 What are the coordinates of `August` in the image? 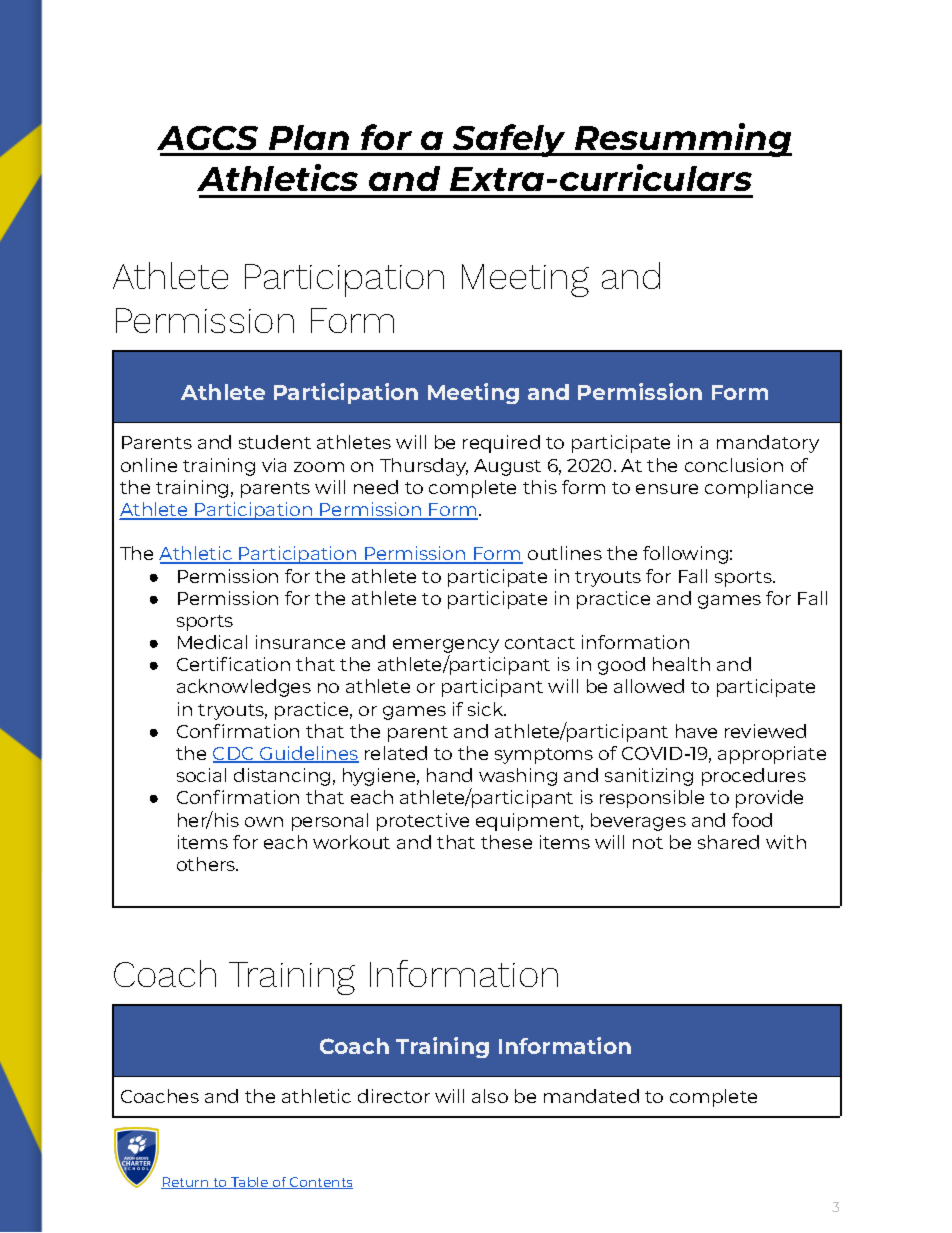 It's located at (507, 467).
